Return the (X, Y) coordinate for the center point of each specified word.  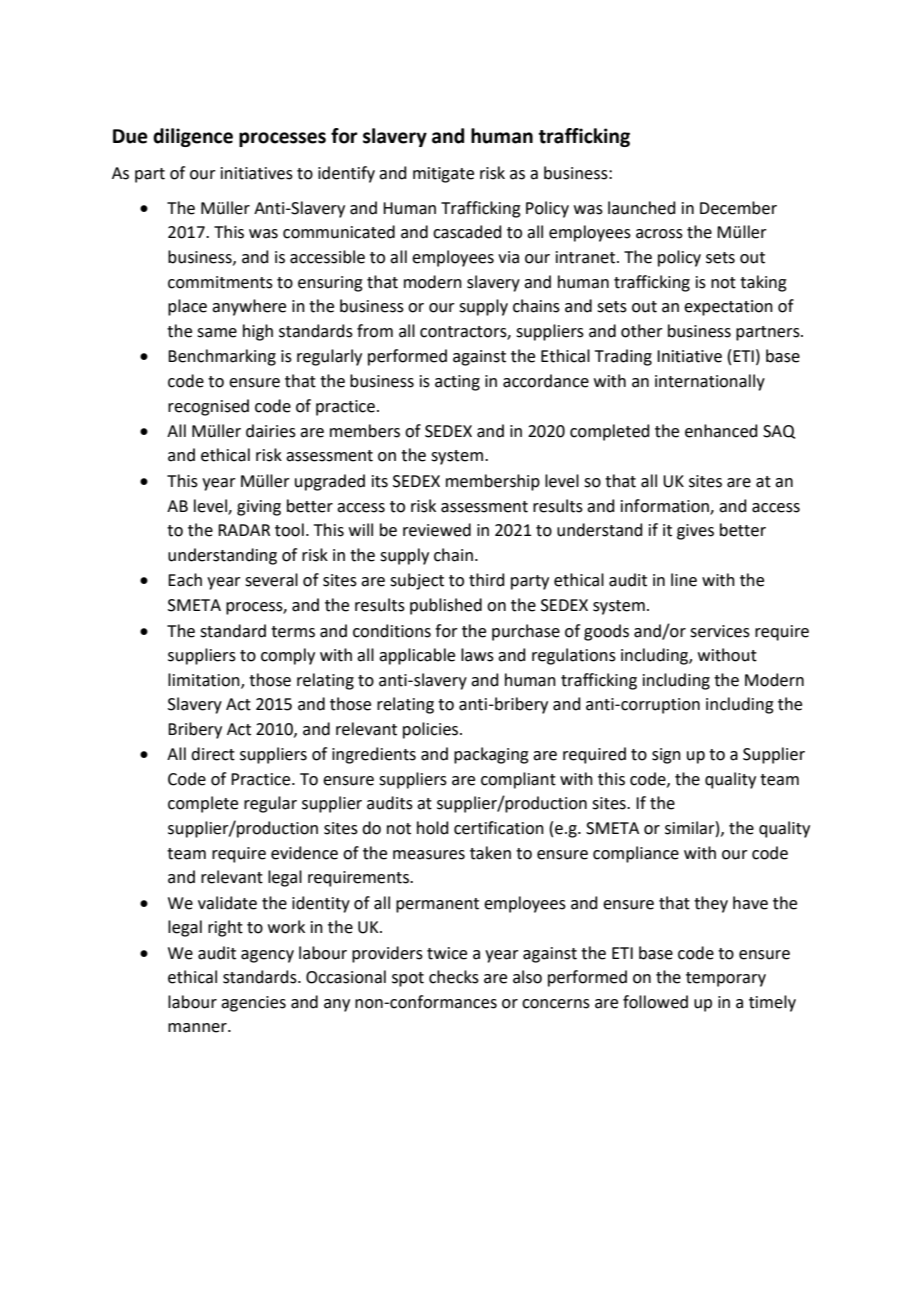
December (738, 208)
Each (185, 580)
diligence (193, 137)
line (684, 580)
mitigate (443, 175)
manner (198, 1028)
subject (417, 581)
